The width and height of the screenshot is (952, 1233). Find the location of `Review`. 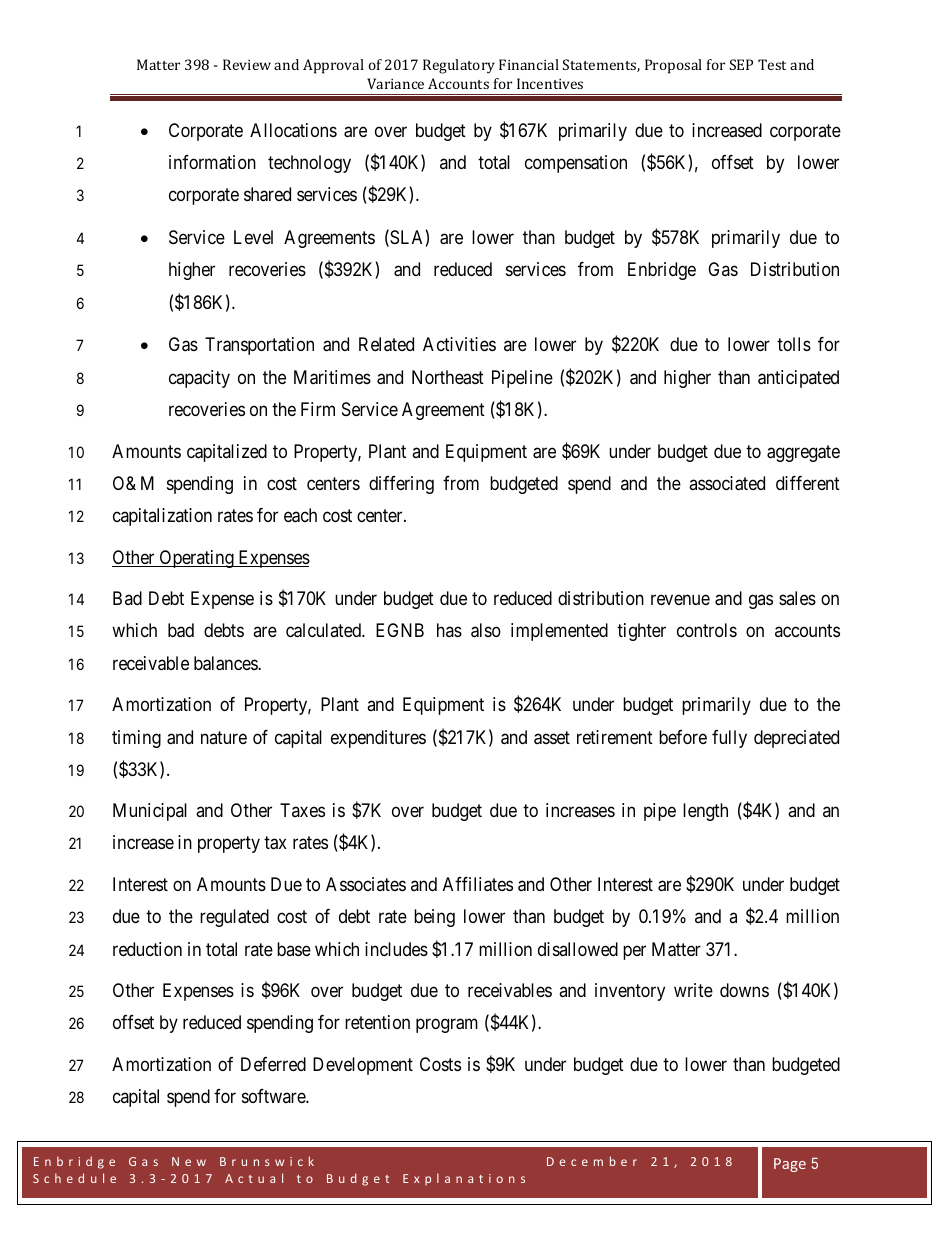

Review is located at coordinates (247, 64).
